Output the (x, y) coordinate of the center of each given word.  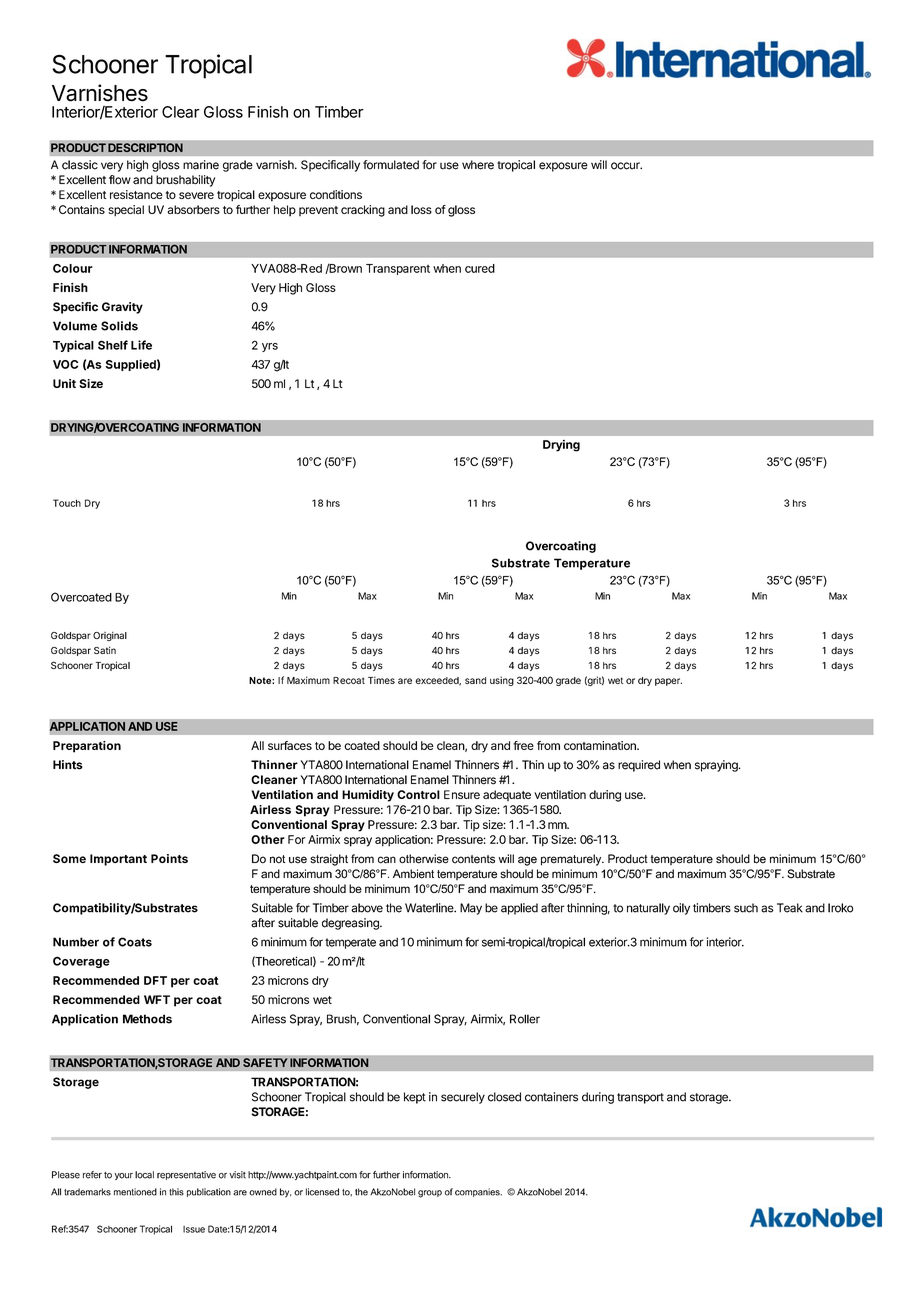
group (430, 1194)
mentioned (135, 1192)
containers (551, 1097)
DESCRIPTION (145, 148)
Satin (105, 650)
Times (381, 680)
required (639, 766)
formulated (391, 165)
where (478, 165)
